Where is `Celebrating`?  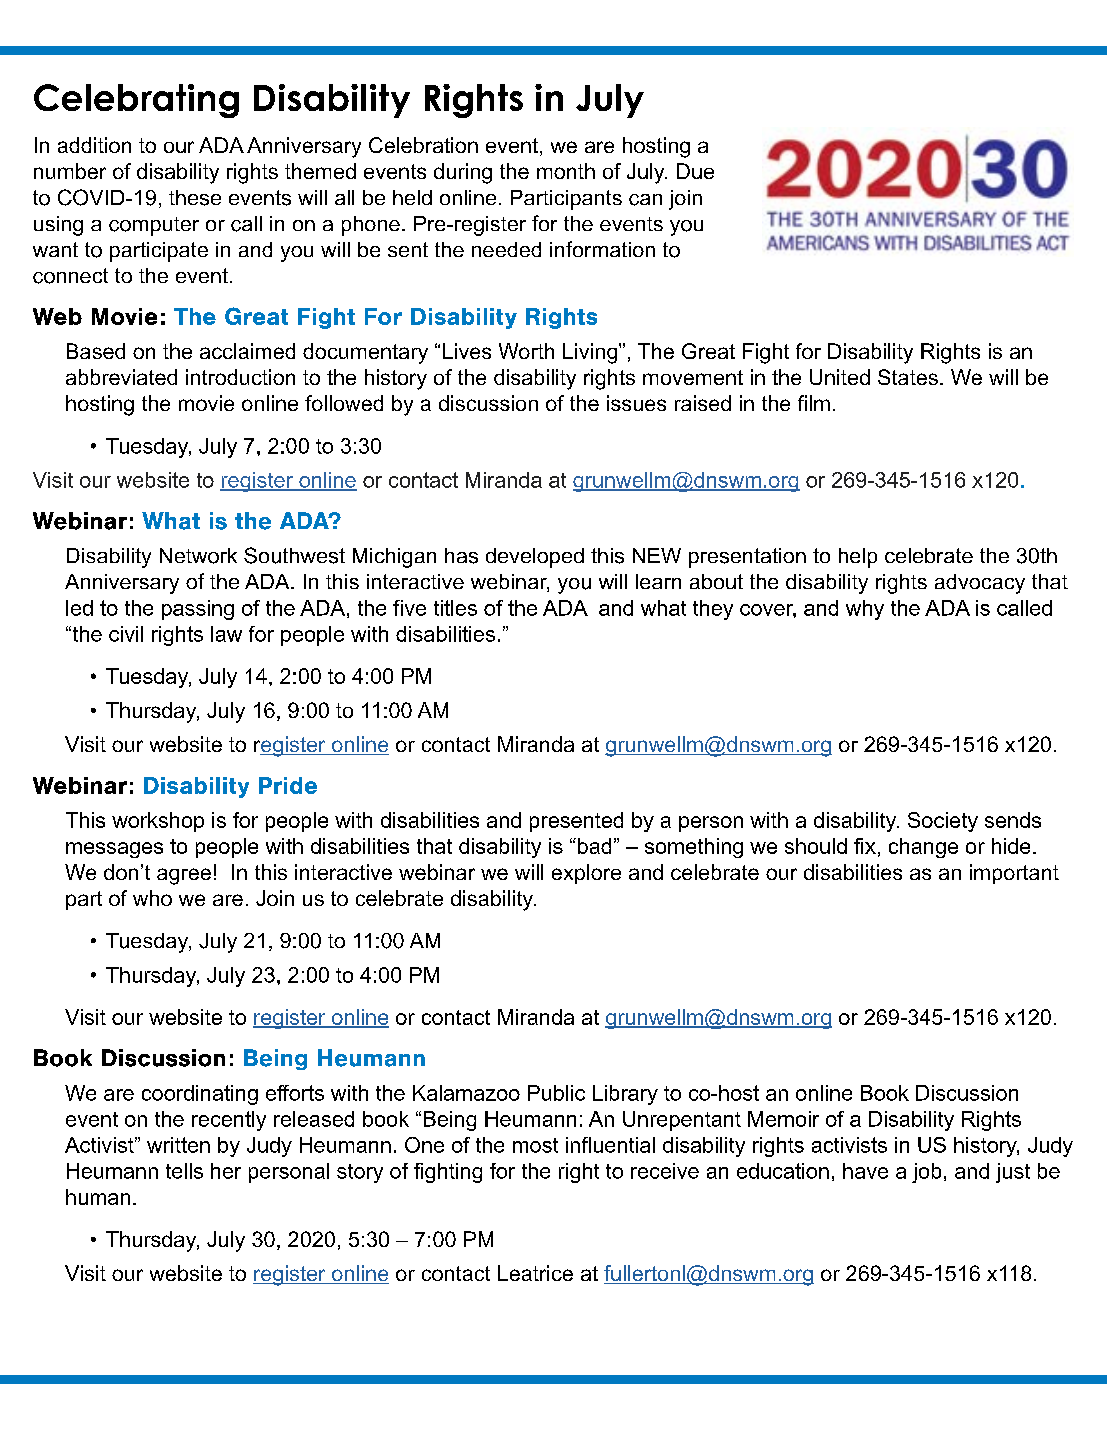
Celebrating is located at coordinates (136, 101).
